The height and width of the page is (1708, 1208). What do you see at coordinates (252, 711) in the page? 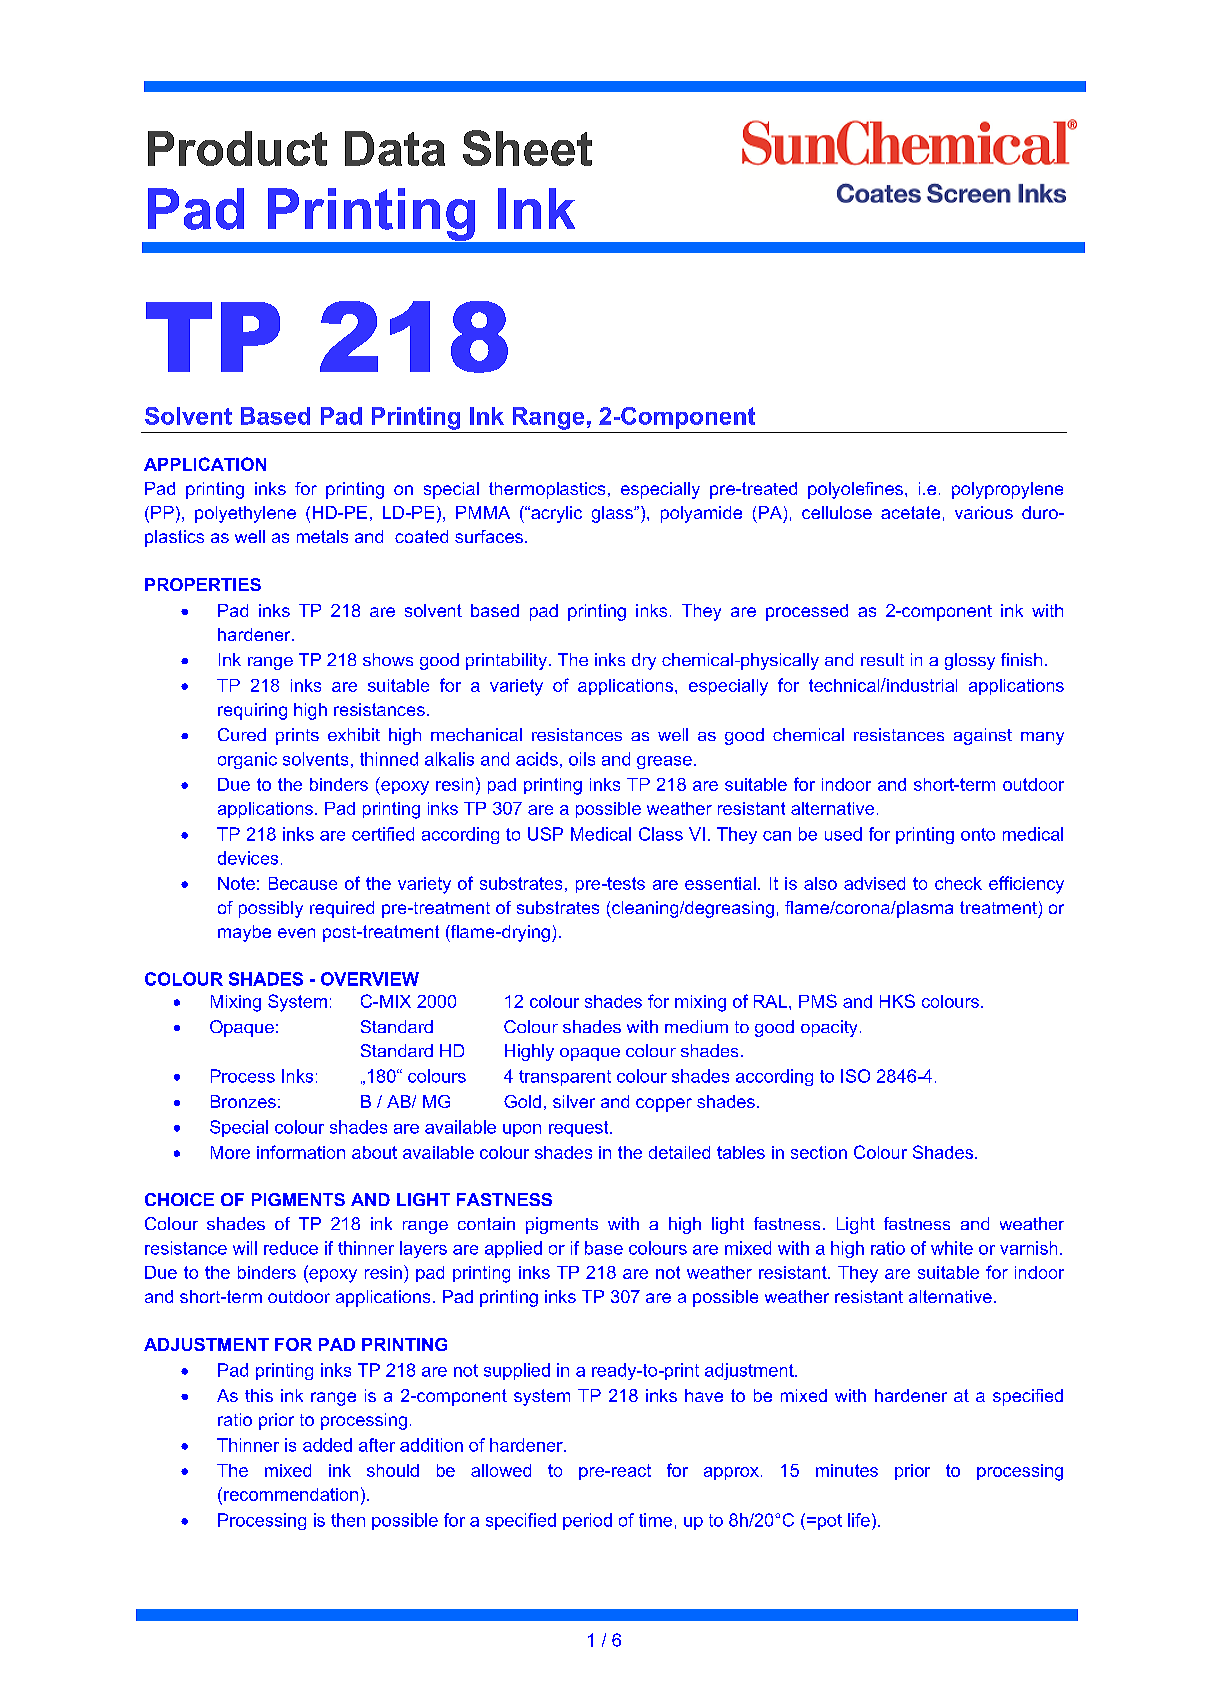
I see `requiring` at bounding box center [252, 711].
